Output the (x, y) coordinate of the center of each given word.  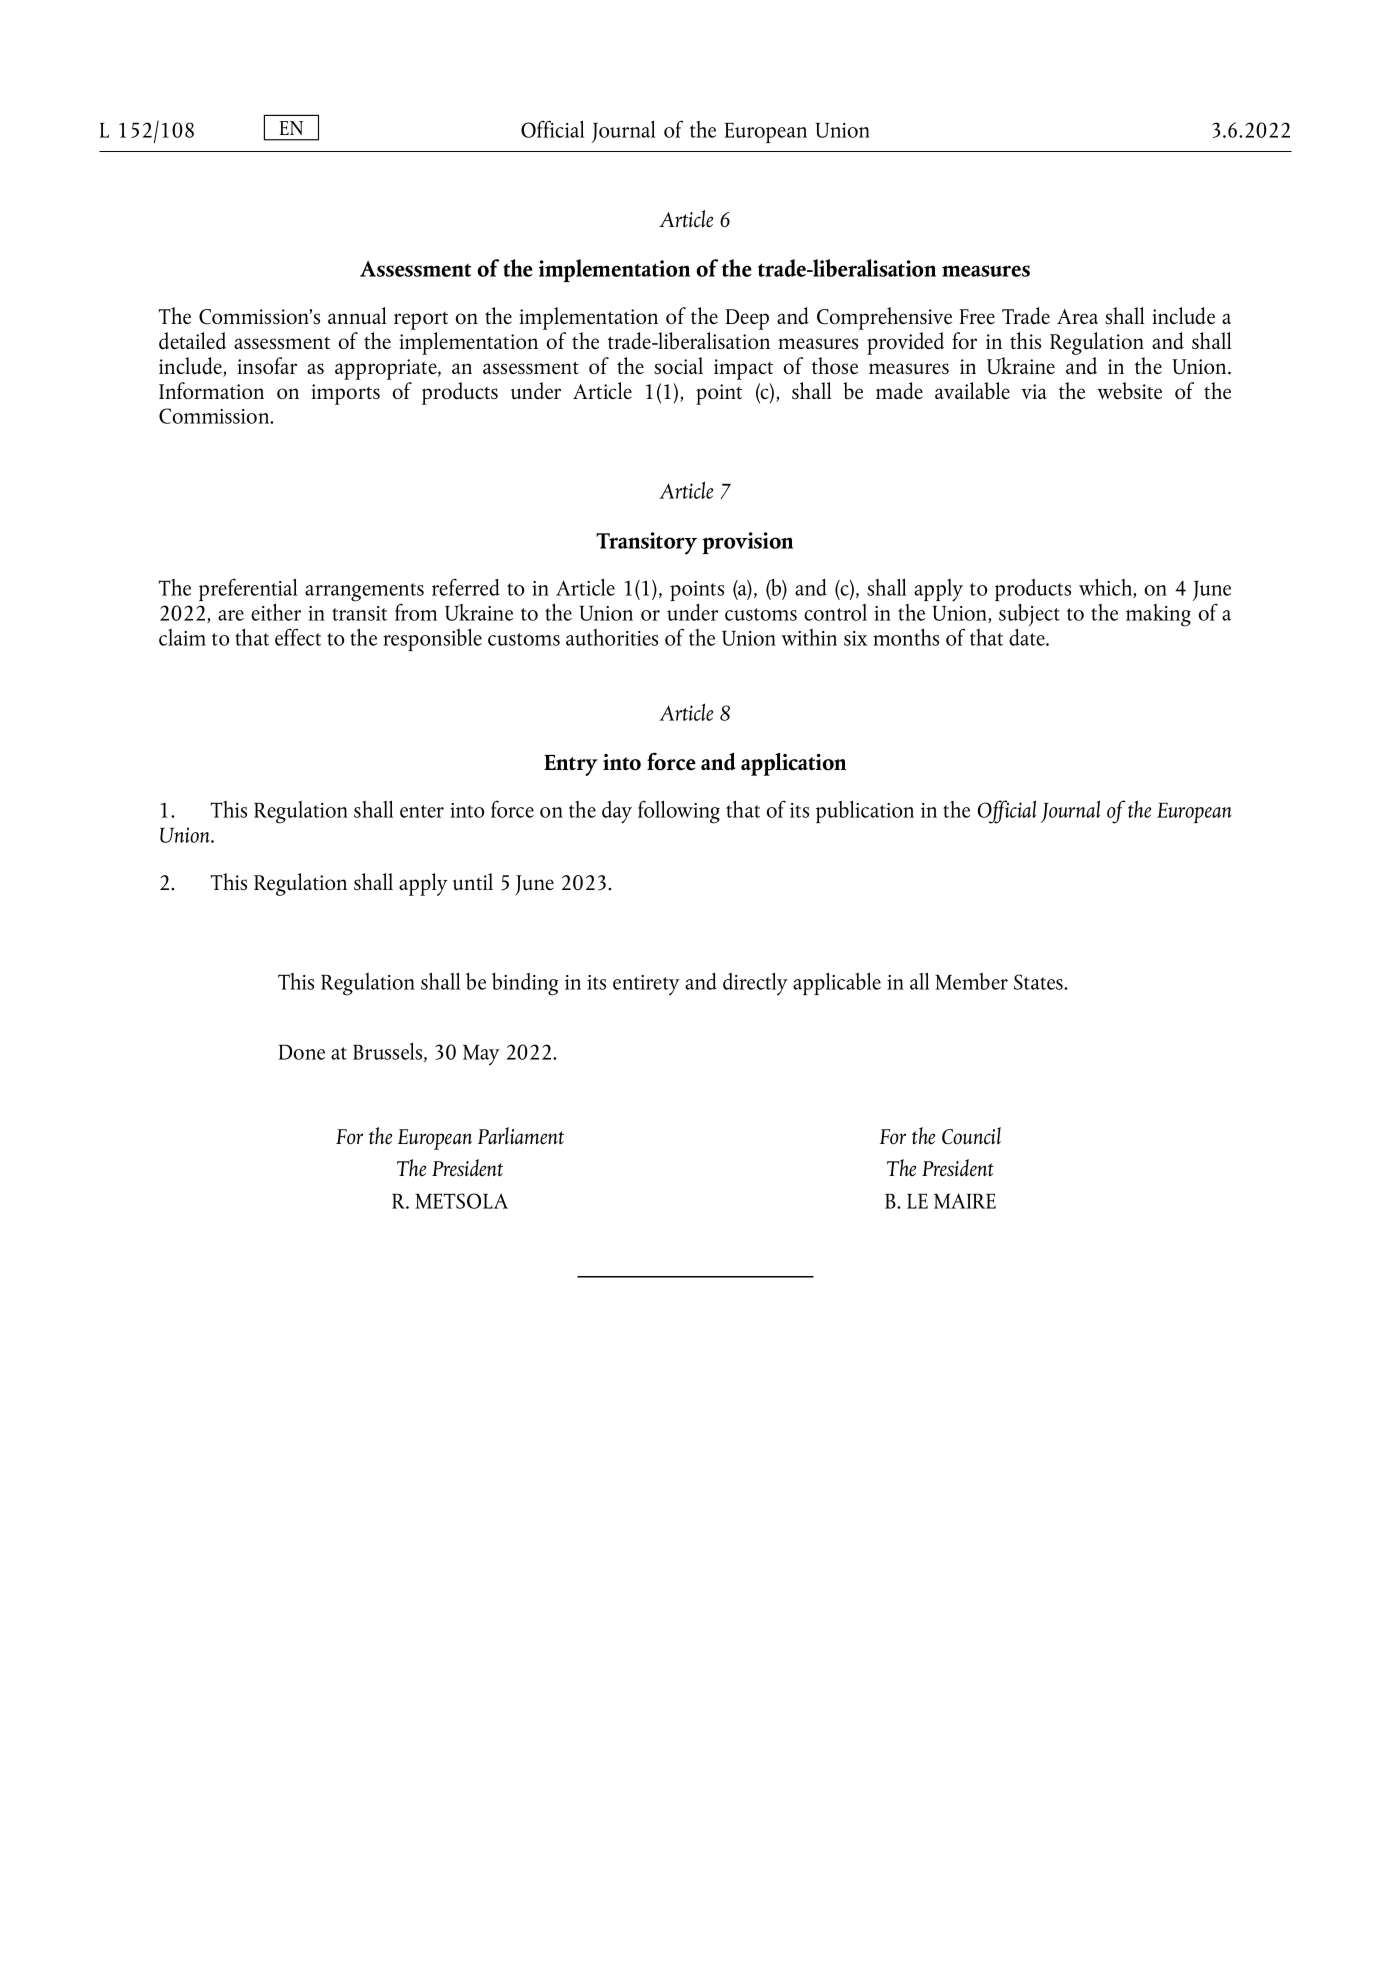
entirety (646, 985)
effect (298, 637)
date (1028, 637)
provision (747, 543)
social (678, 365)
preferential (248, 589)
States (1040, 982)
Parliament (521, 1136)
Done (302, 1052)
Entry (571, 765)
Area (1077, 316)
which (1106, 588)
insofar (267, 365)
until (473, 882)
